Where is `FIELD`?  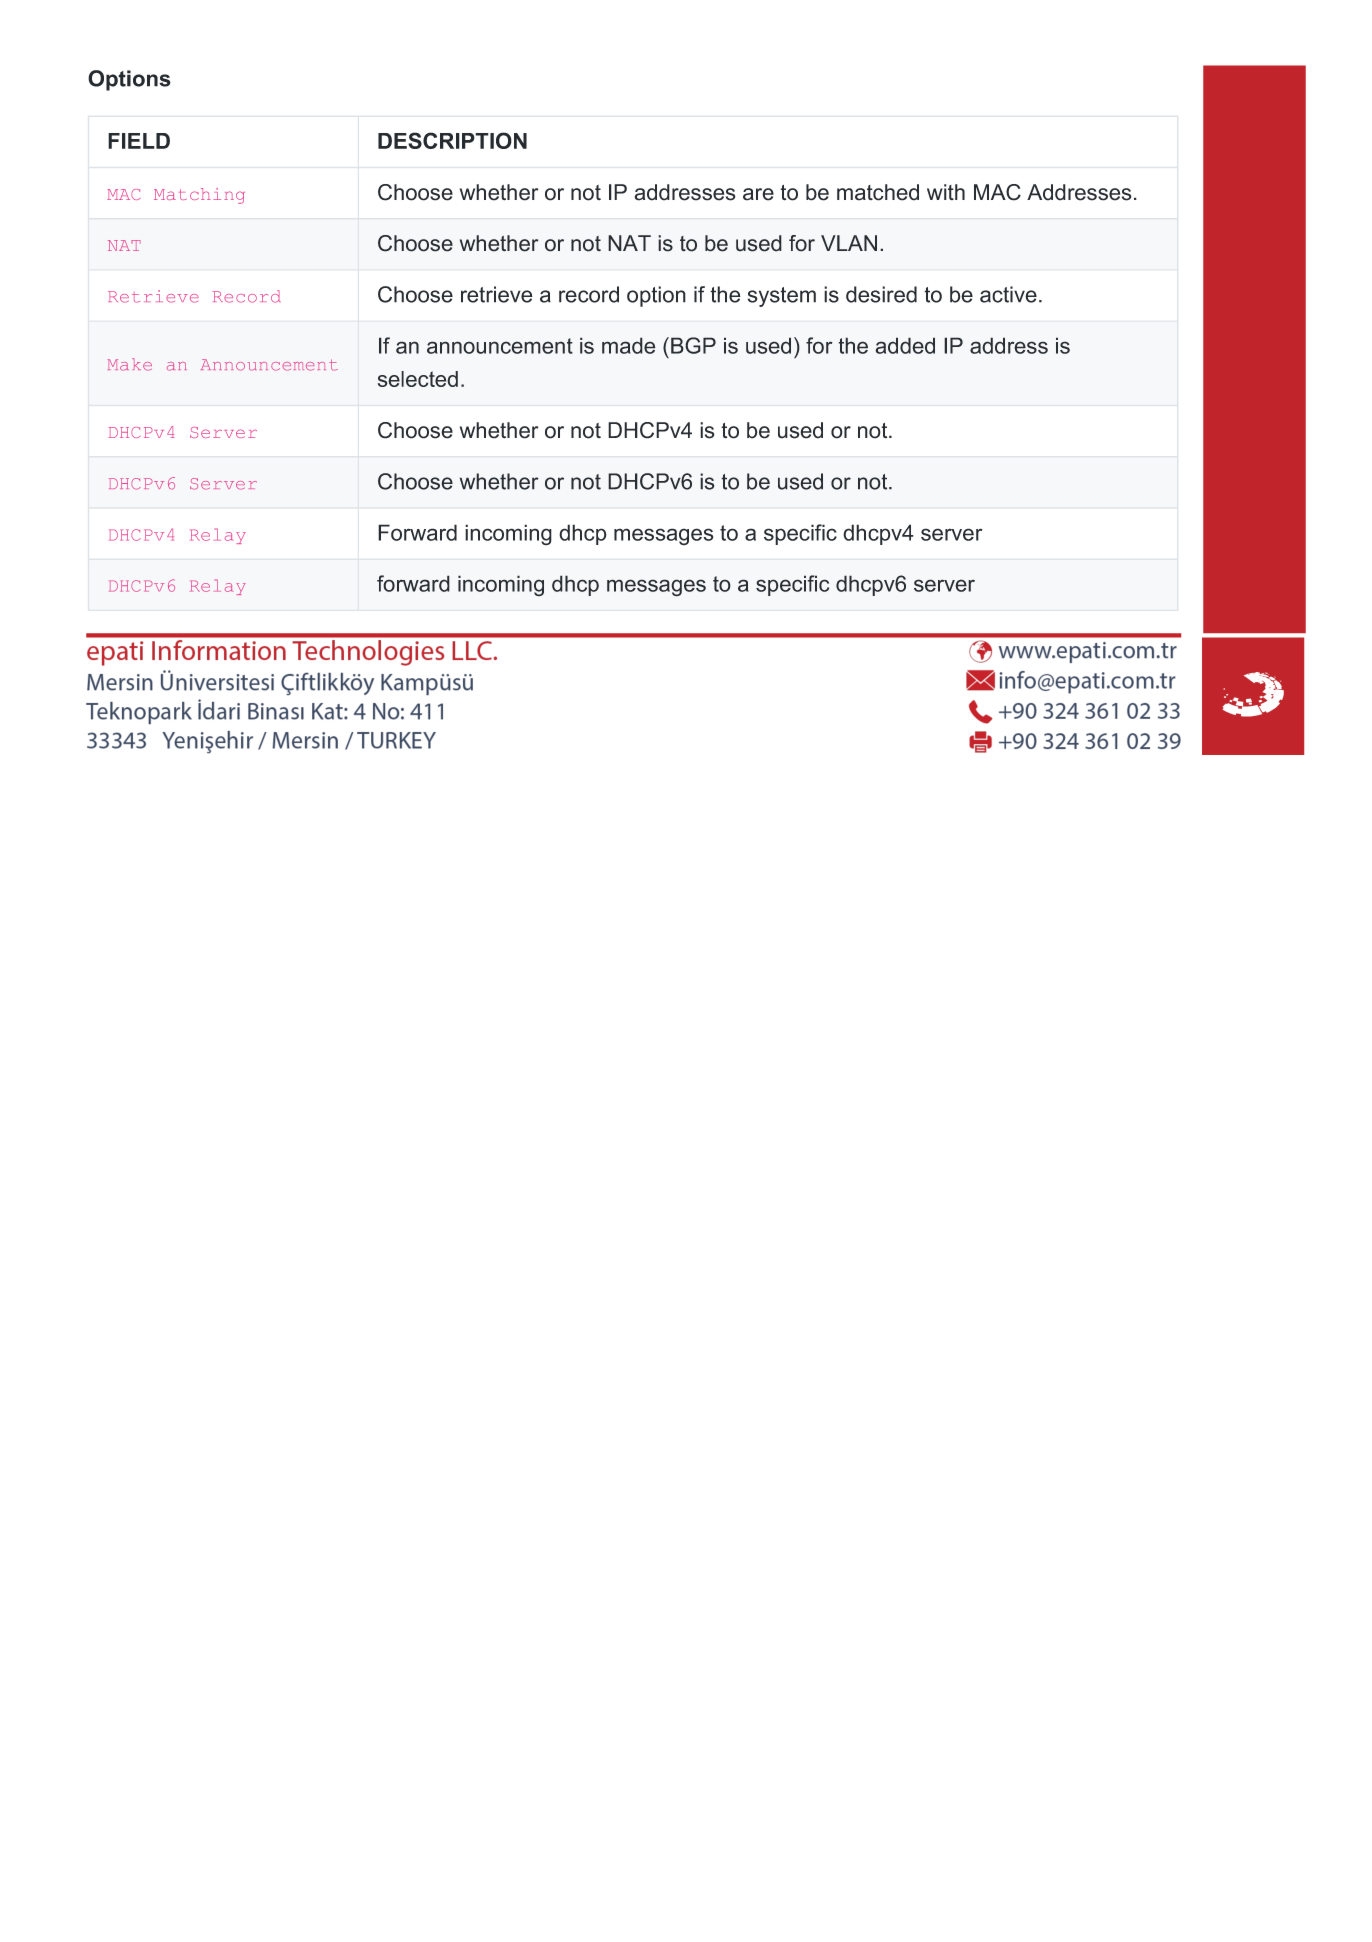
FIELD is located at coordinates (139, 141).
